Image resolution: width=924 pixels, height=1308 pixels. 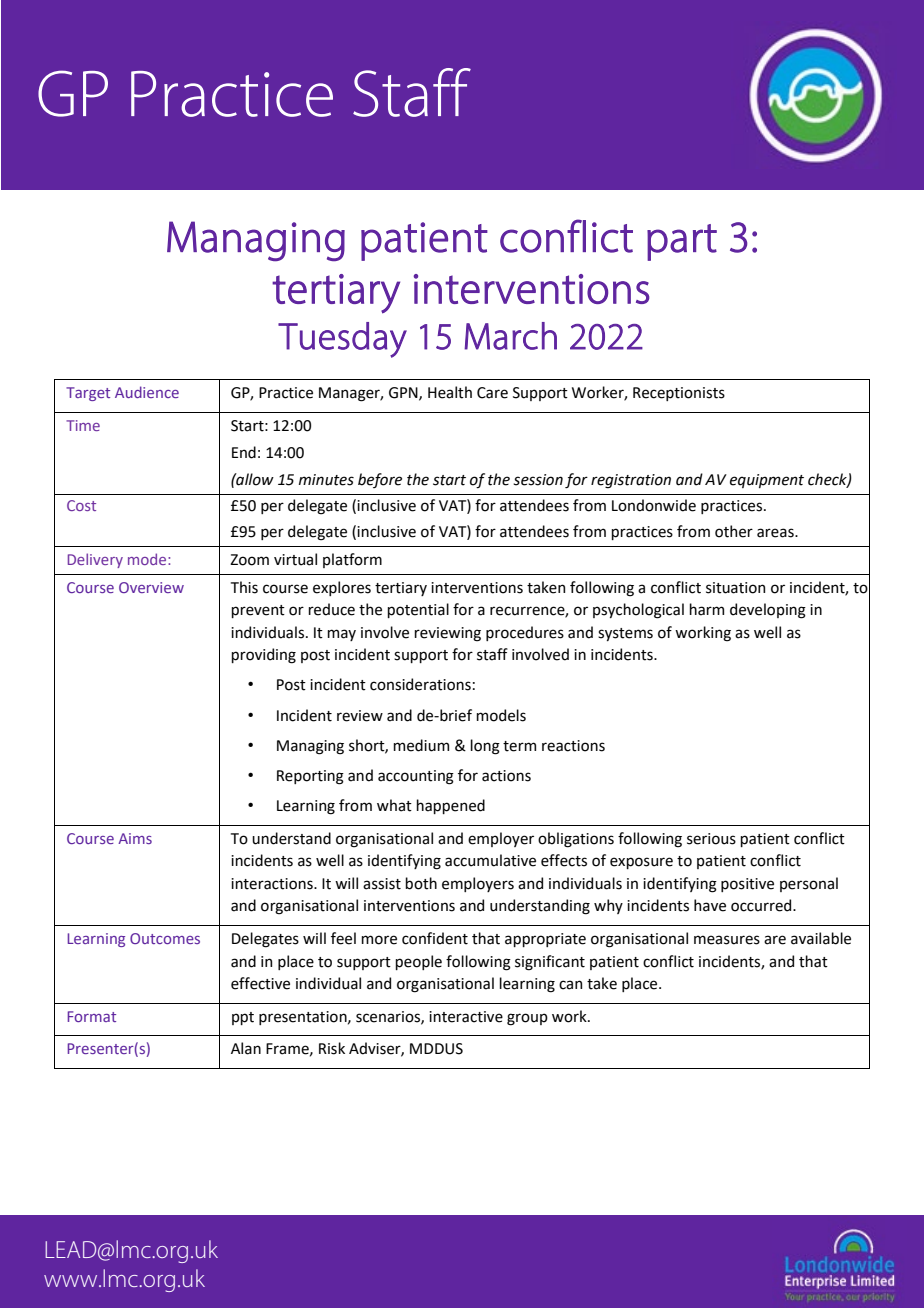 I want to click on Tuesday, so click(x=342, y=340).
